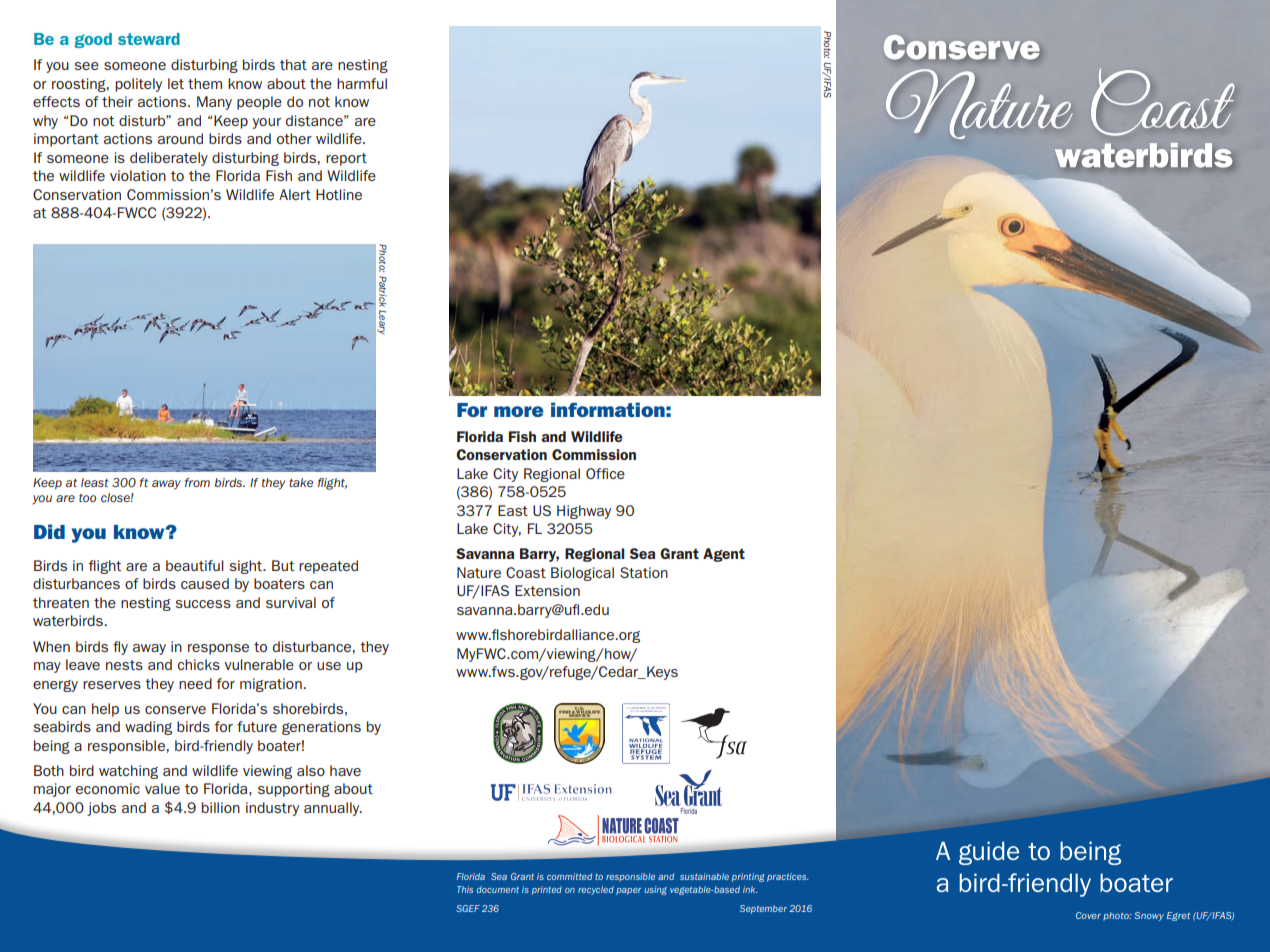 Image resolution: width=1270 pixels, height=952 pixels. I want to click on report, so click(346, 159).
